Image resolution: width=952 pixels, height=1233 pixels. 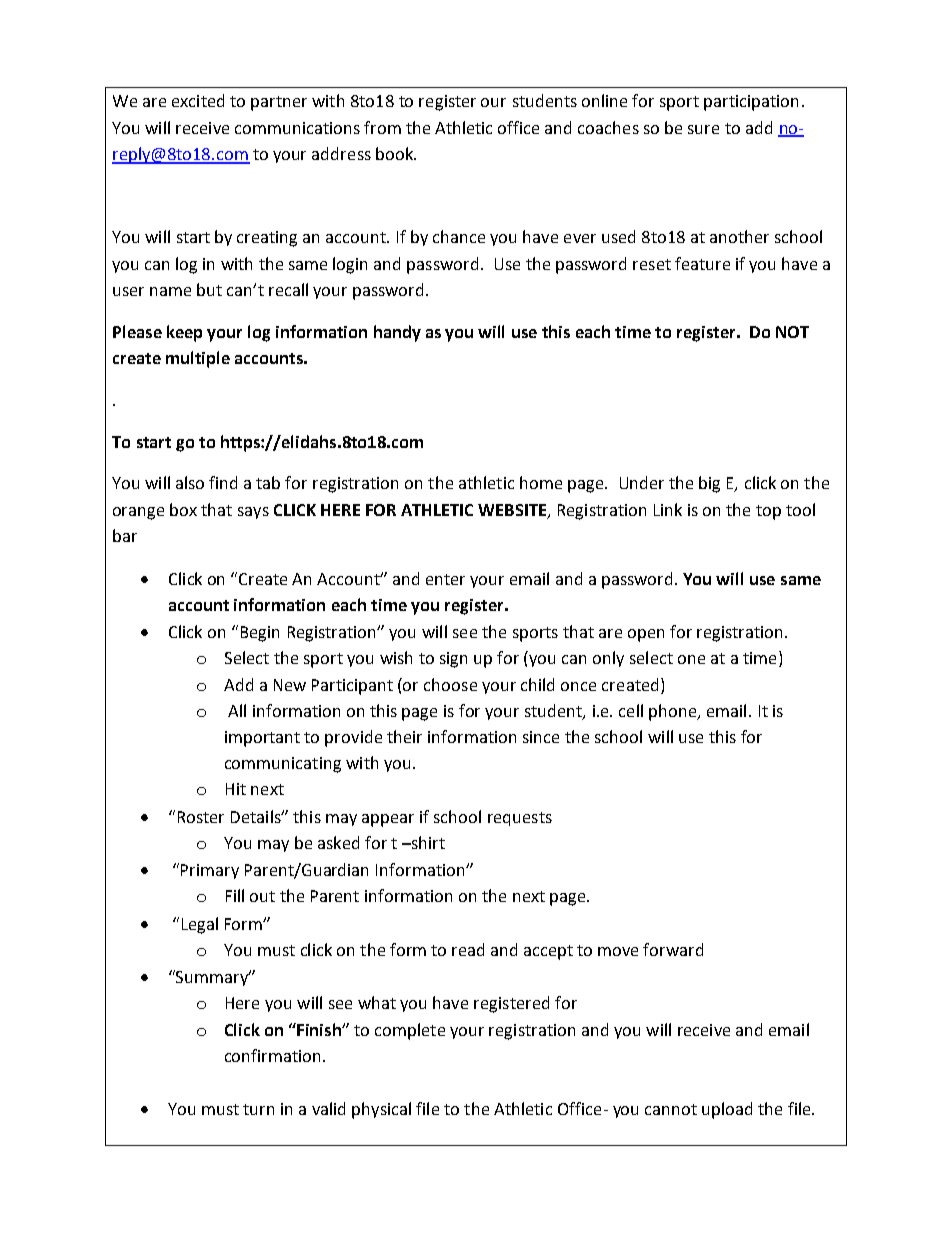 What do you see at coordinates (198, 100) in the screenshot?
I see `excited` at bounding box center [198, 100].
